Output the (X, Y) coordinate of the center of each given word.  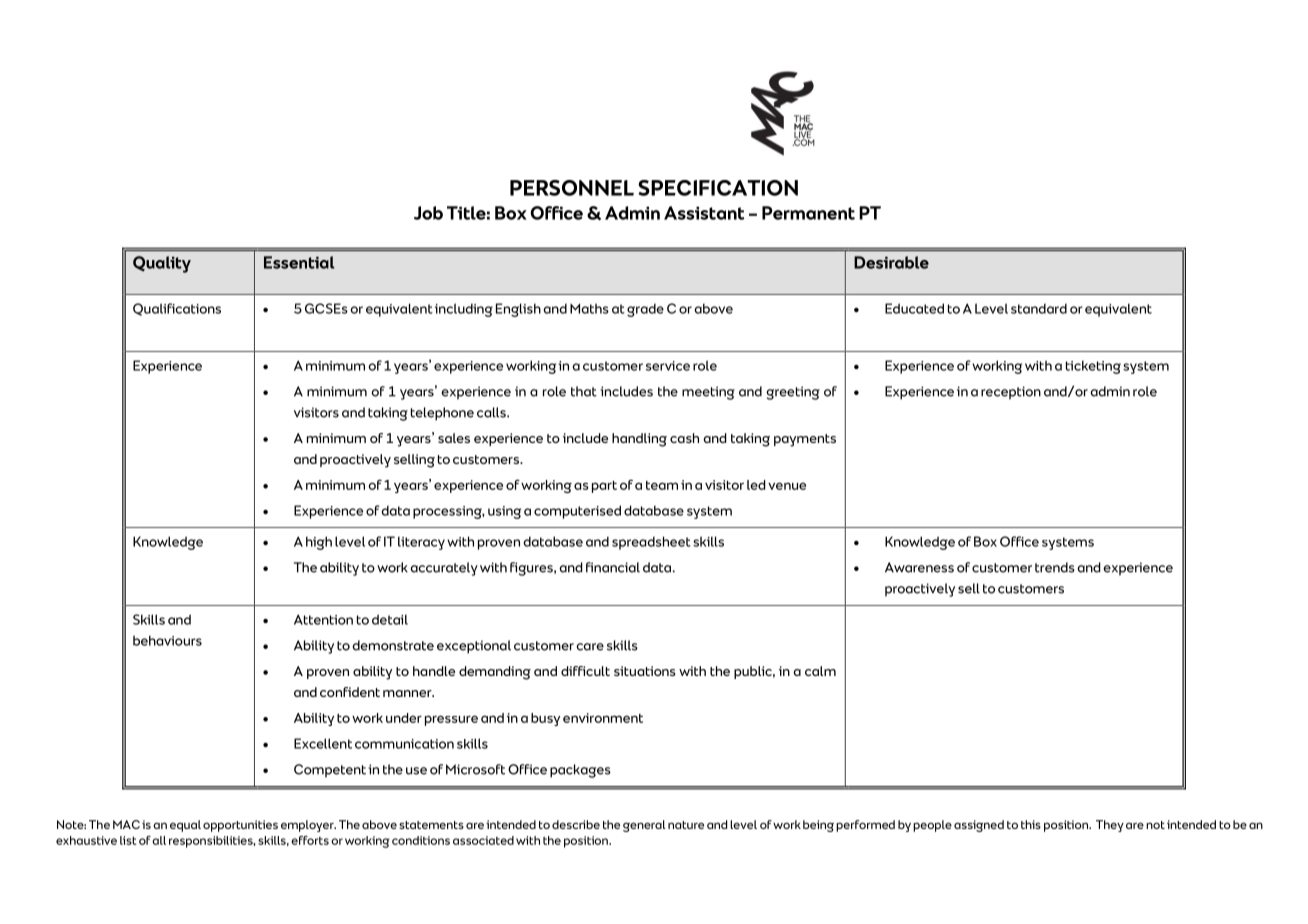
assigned (979, 826)
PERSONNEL (572, 188)
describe (576, 824)
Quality (162, 264)
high (319, 543)
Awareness (919, 567)
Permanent (808, 213)
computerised (577, 512)
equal (185, 826)
